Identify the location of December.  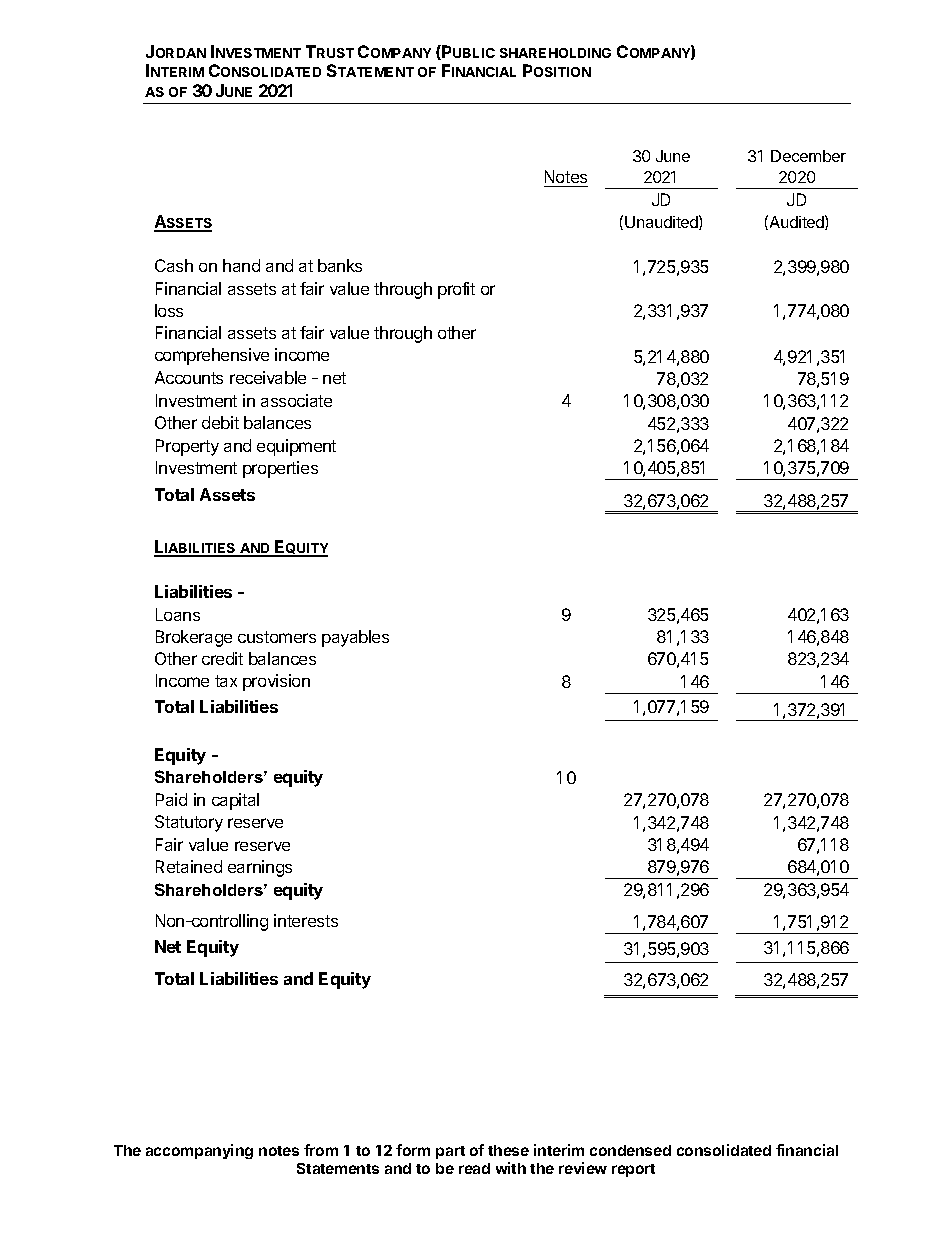
(808, 156).
